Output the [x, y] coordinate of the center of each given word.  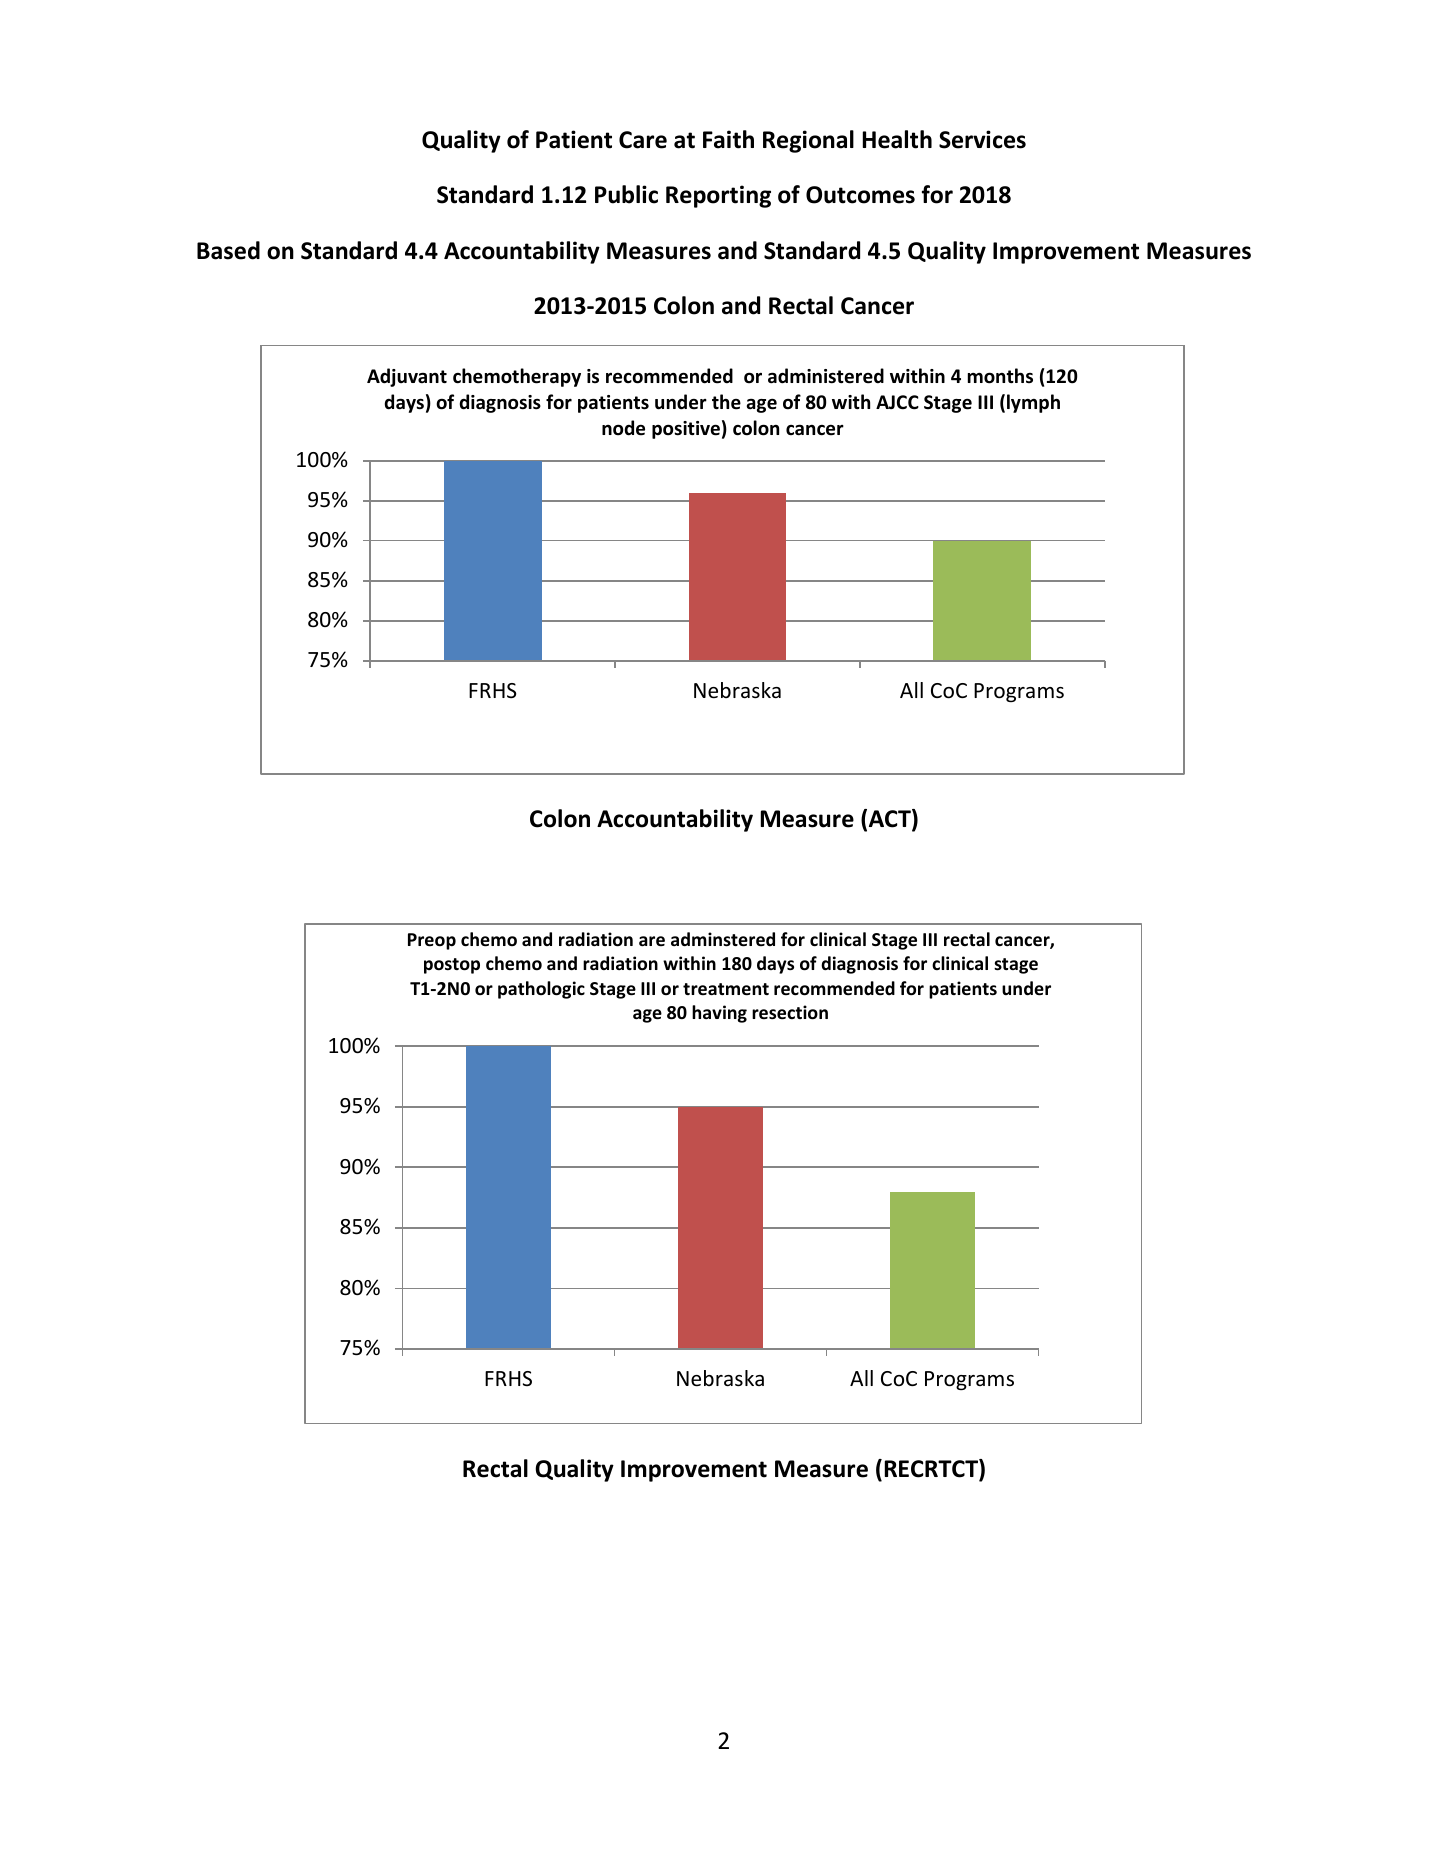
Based [228, 250]
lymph [1033, 403]
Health [897, 139]
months [1000, 376]
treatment [726, 989]
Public [626, 194]
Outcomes [860, 195]
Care [643, 140]
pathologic [541, 990]
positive [686, 430]
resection [790, 1012]
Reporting [718, 196]
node [623, 428]
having [719, 1014]
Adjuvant [407, 377]
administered [826, 376]
